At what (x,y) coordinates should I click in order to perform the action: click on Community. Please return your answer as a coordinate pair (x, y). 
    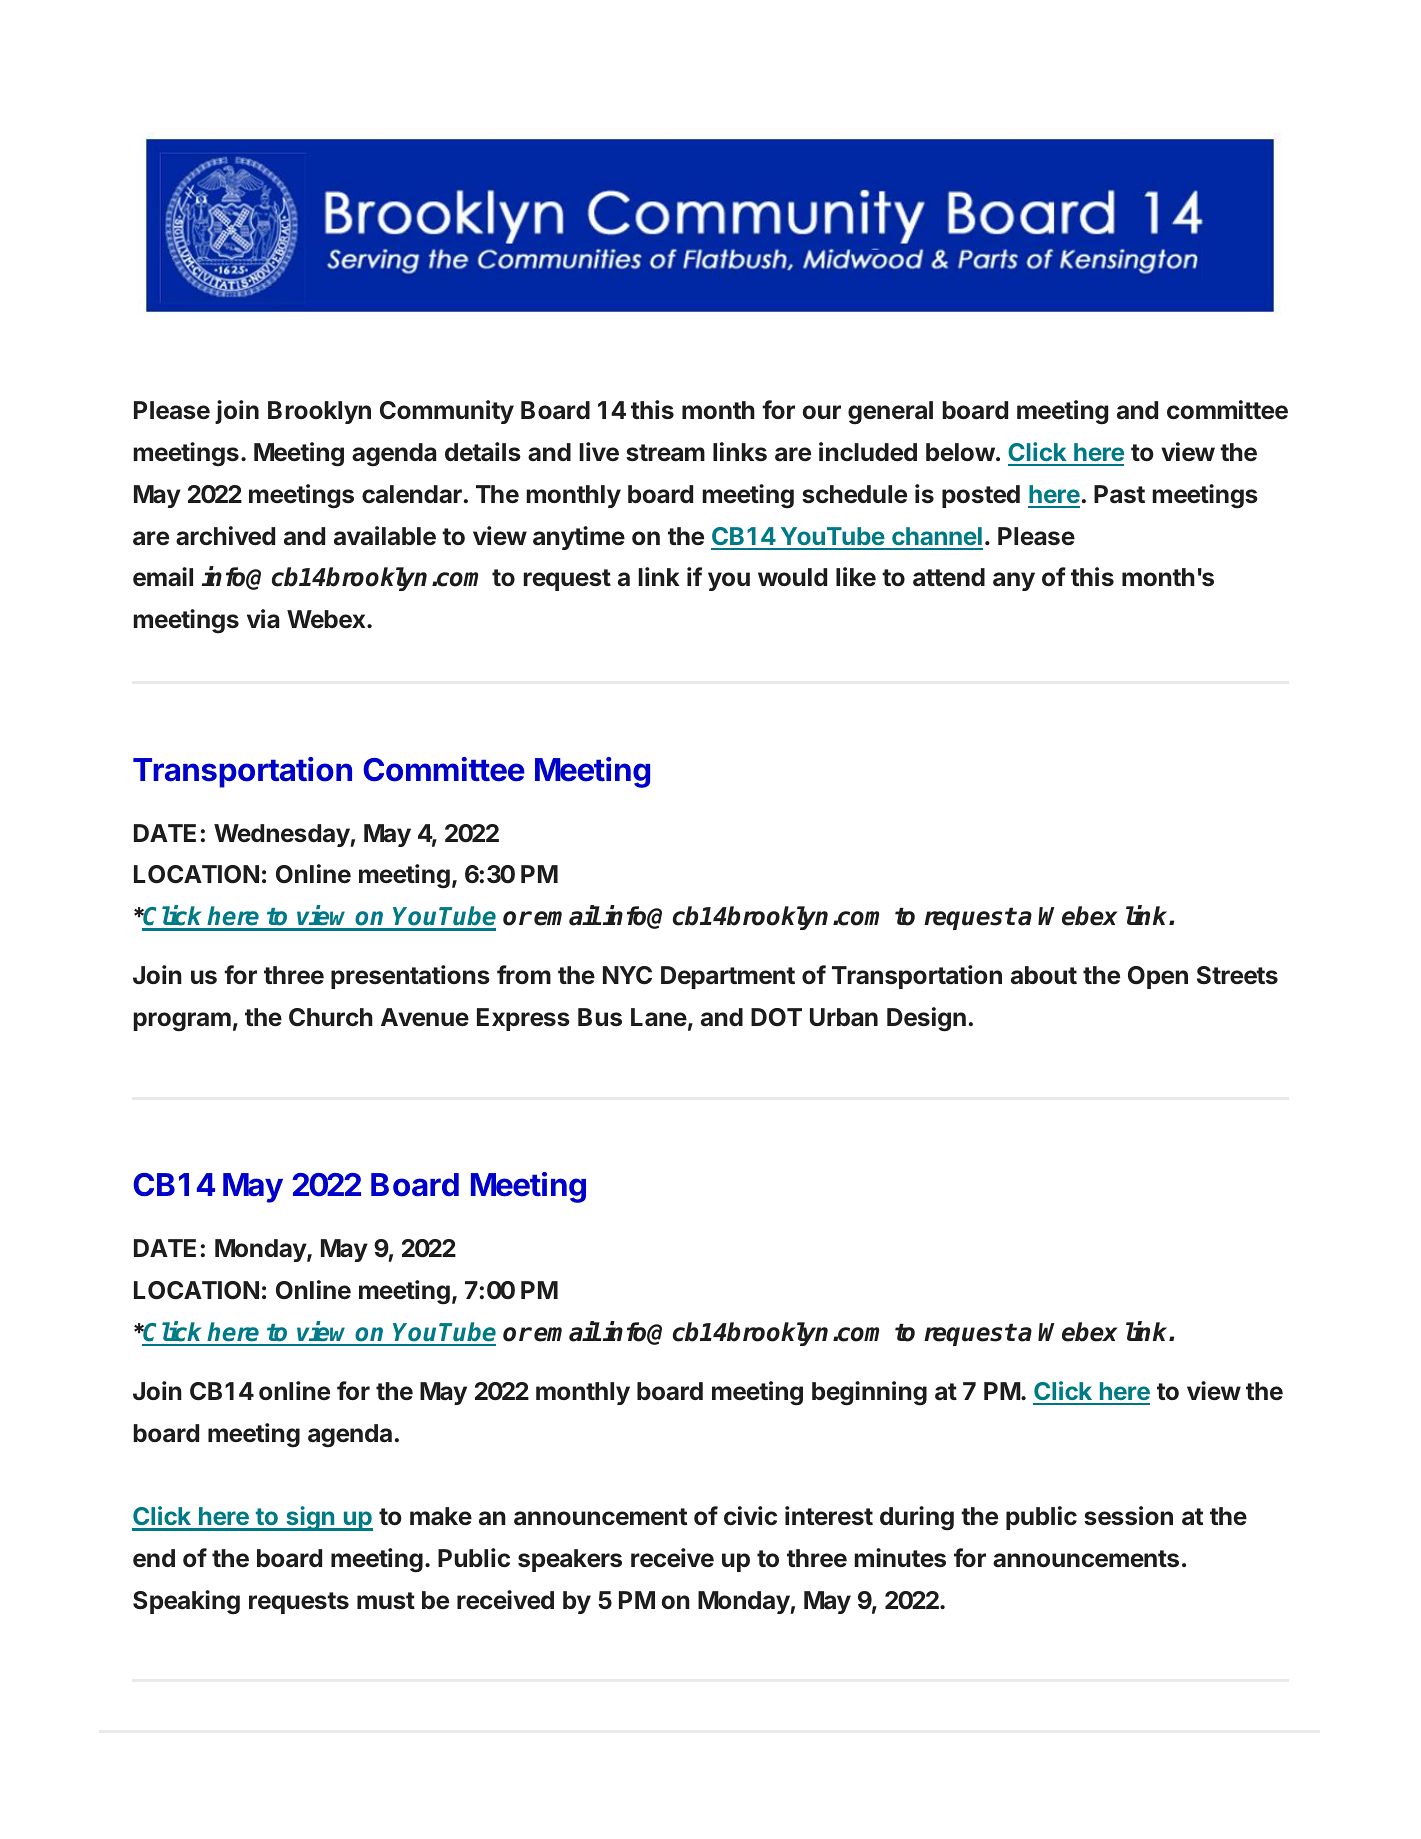
    Looking at the image, I should click on (447, 412).
